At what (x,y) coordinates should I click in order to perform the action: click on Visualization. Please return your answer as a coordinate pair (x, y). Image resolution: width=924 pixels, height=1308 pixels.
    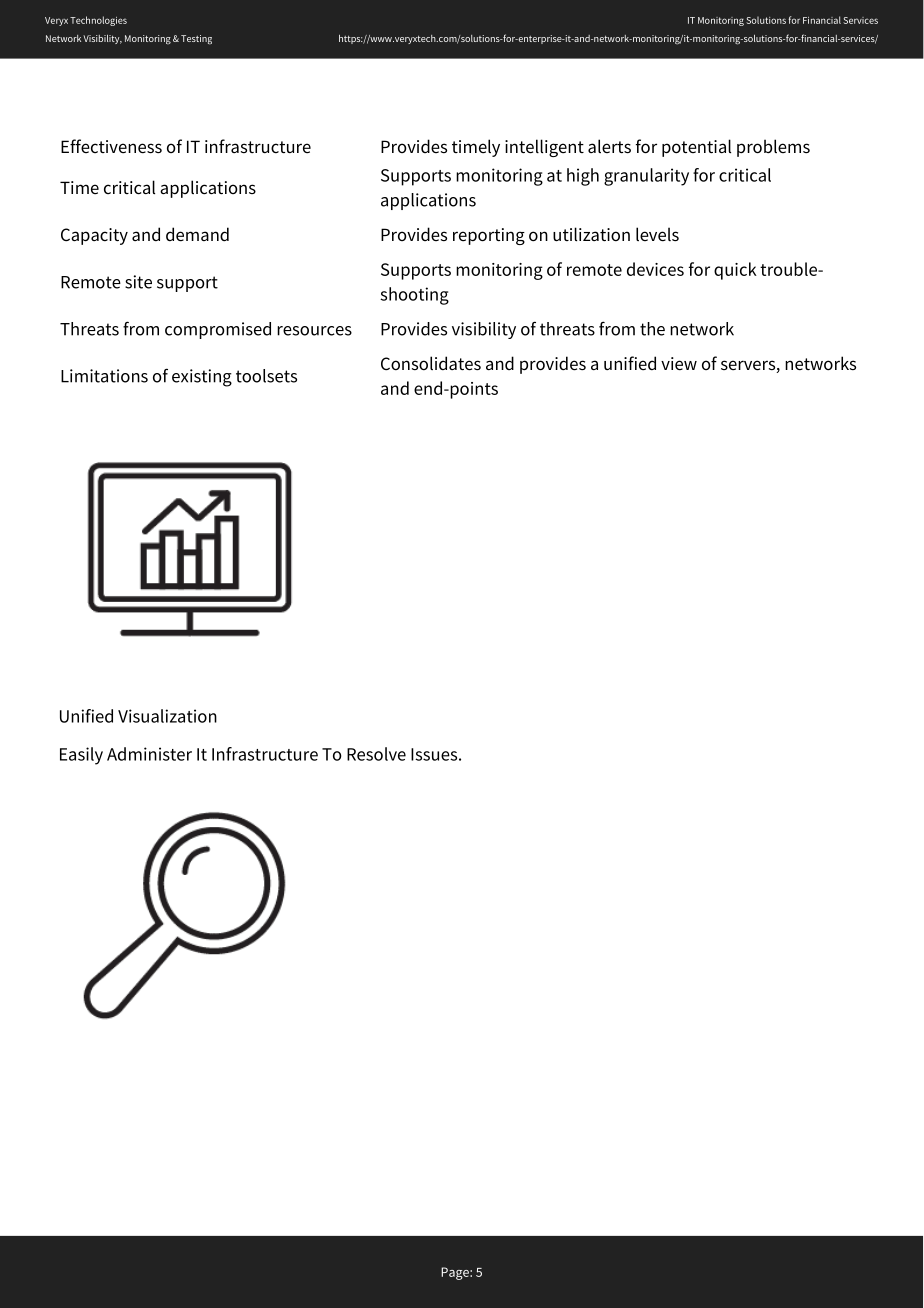
    Looking at the image, I should click on (167, 716).
